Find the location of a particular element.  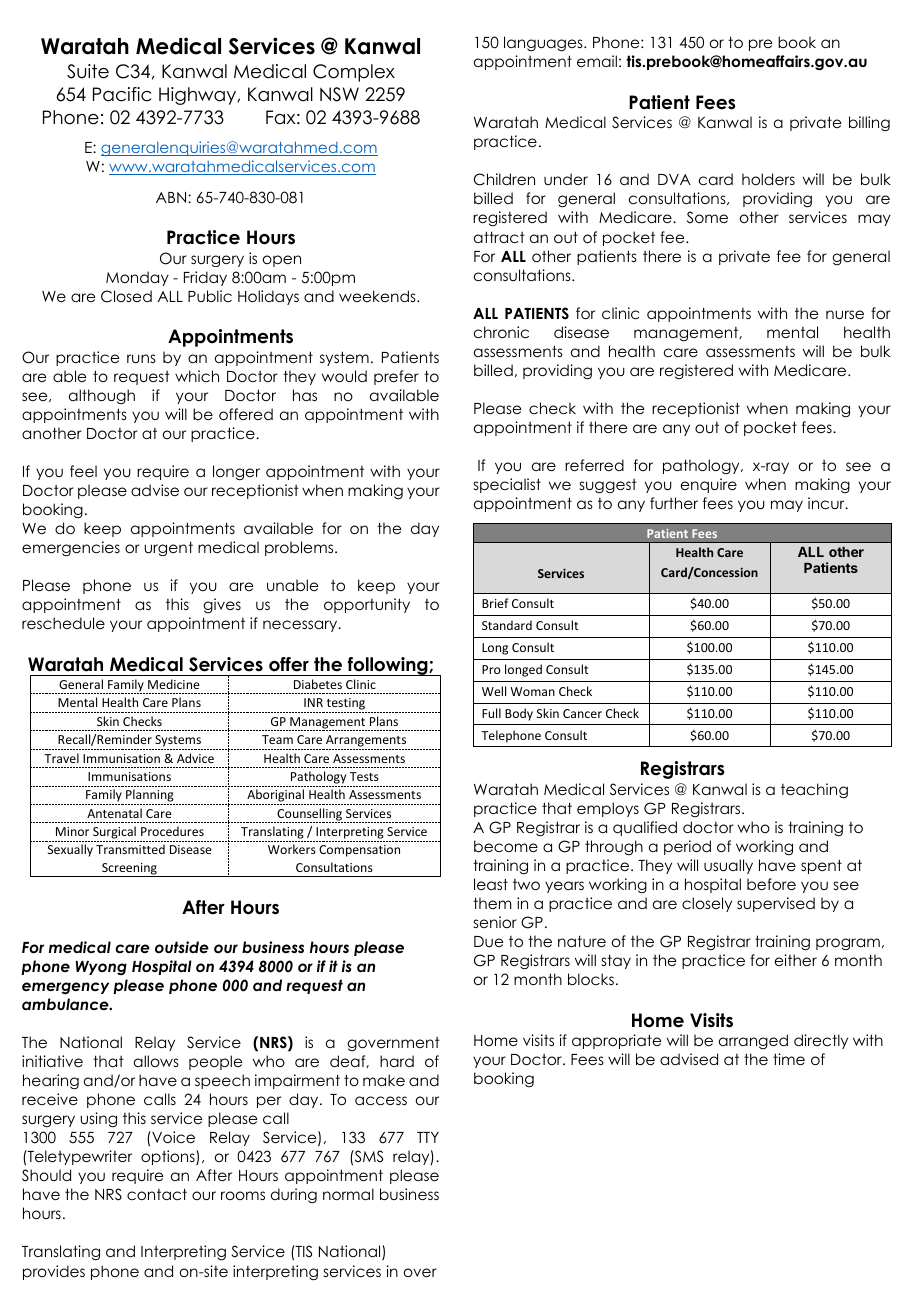

feel is located at coordinates (83, 471).
